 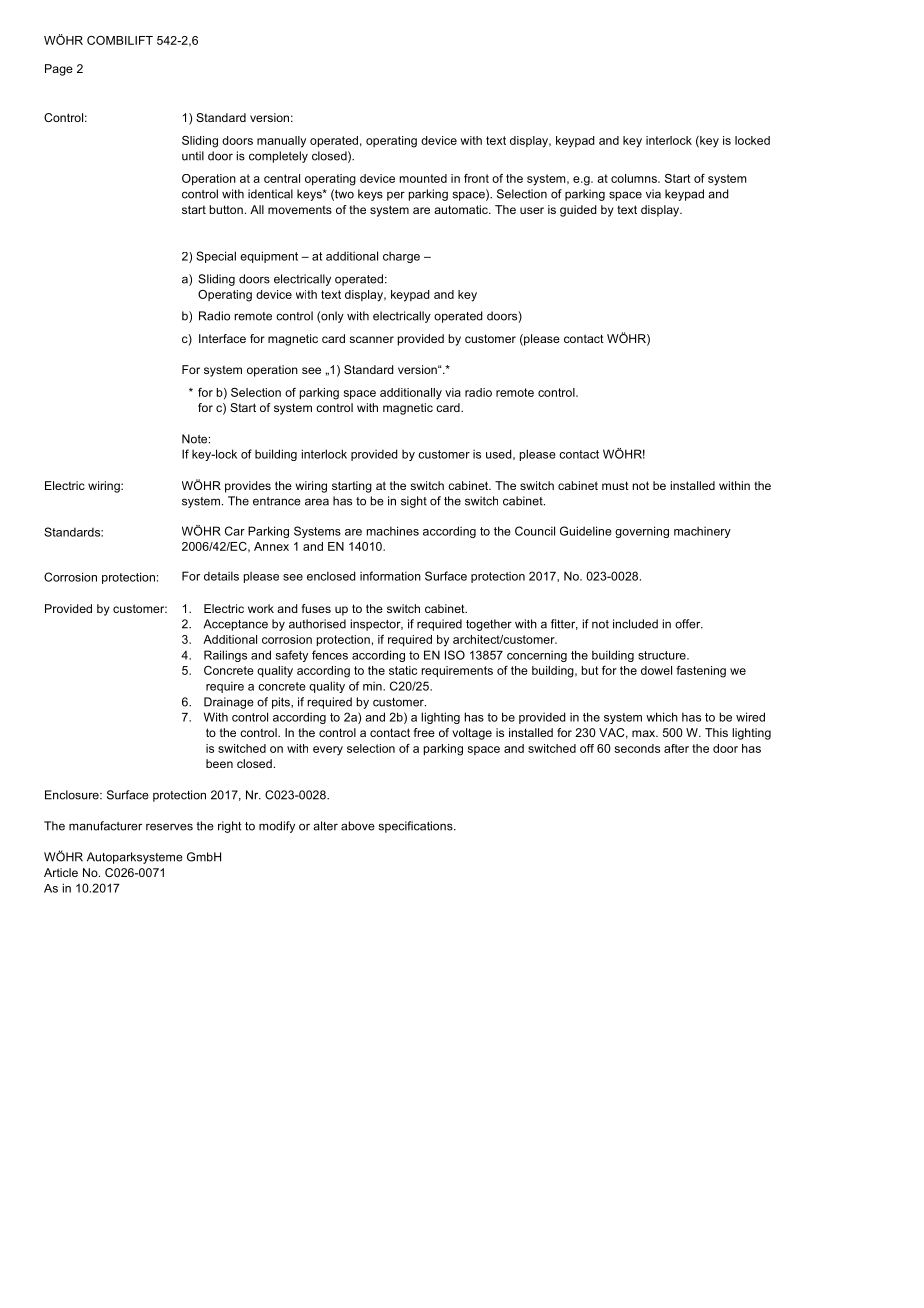 What do you see at coordinates (676, 748) in the screenshot?
I see `after` at bounding box center [676, 748].
